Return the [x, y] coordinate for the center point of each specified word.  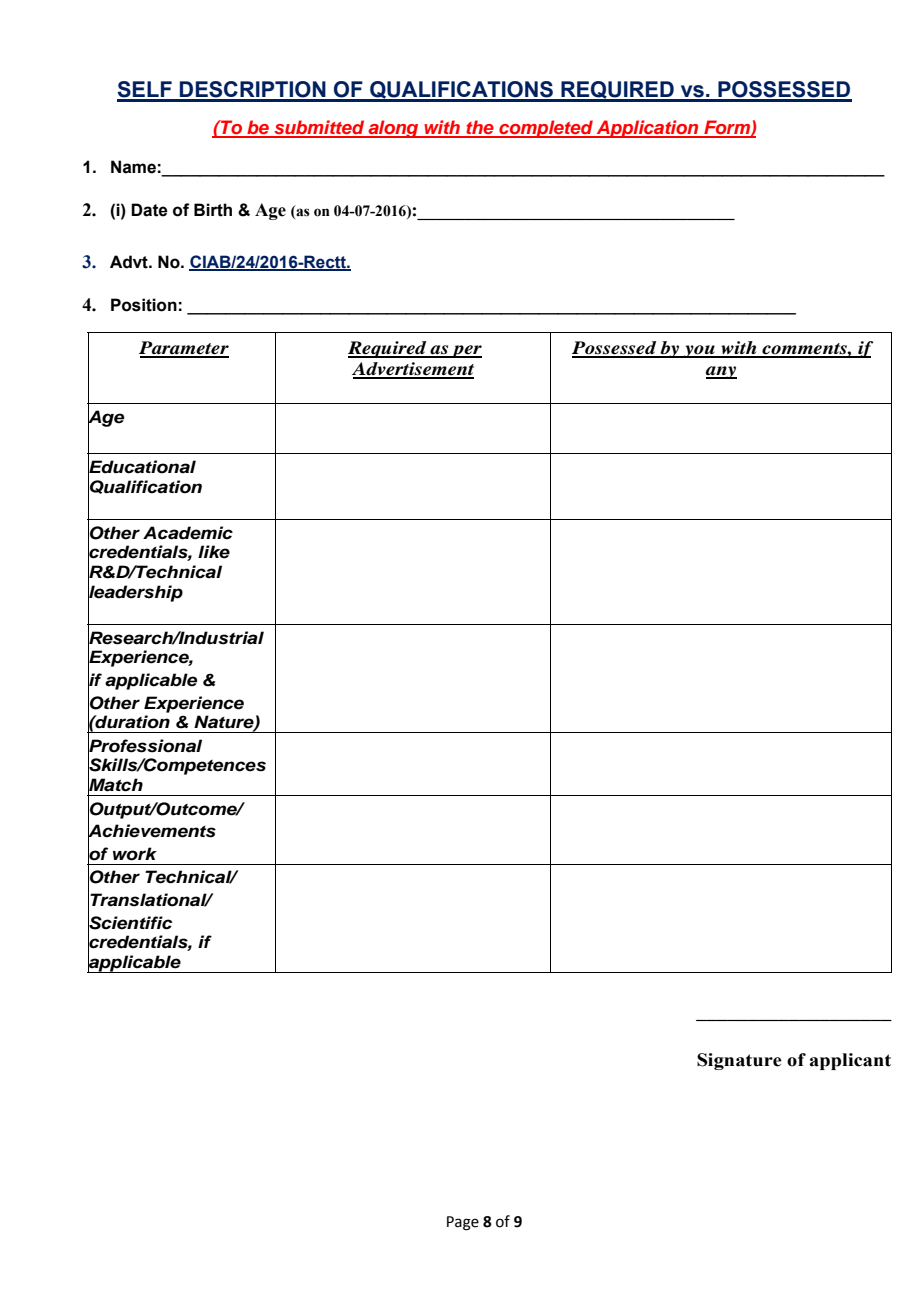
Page [463, 1223]
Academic [188, 533]
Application [647, 129]
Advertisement [413, 370]
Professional [145, 746]
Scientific [130, 923]
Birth [213, 210]
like [214, 552]
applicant [850, 1061]
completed [546, 129]
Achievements [152, 831]
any [721, 372]
